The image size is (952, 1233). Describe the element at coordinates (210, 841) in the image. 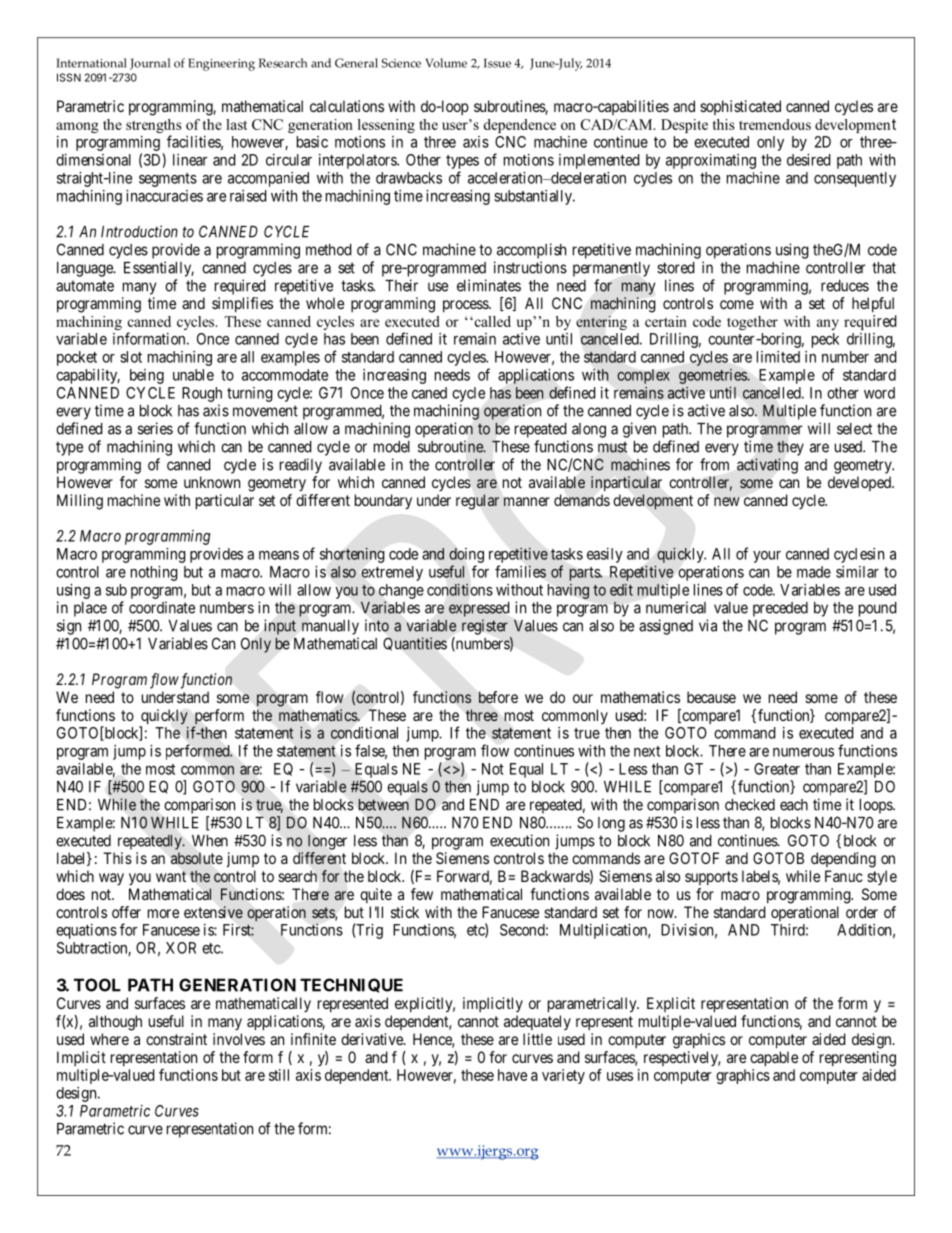

I see `When` at that location.
